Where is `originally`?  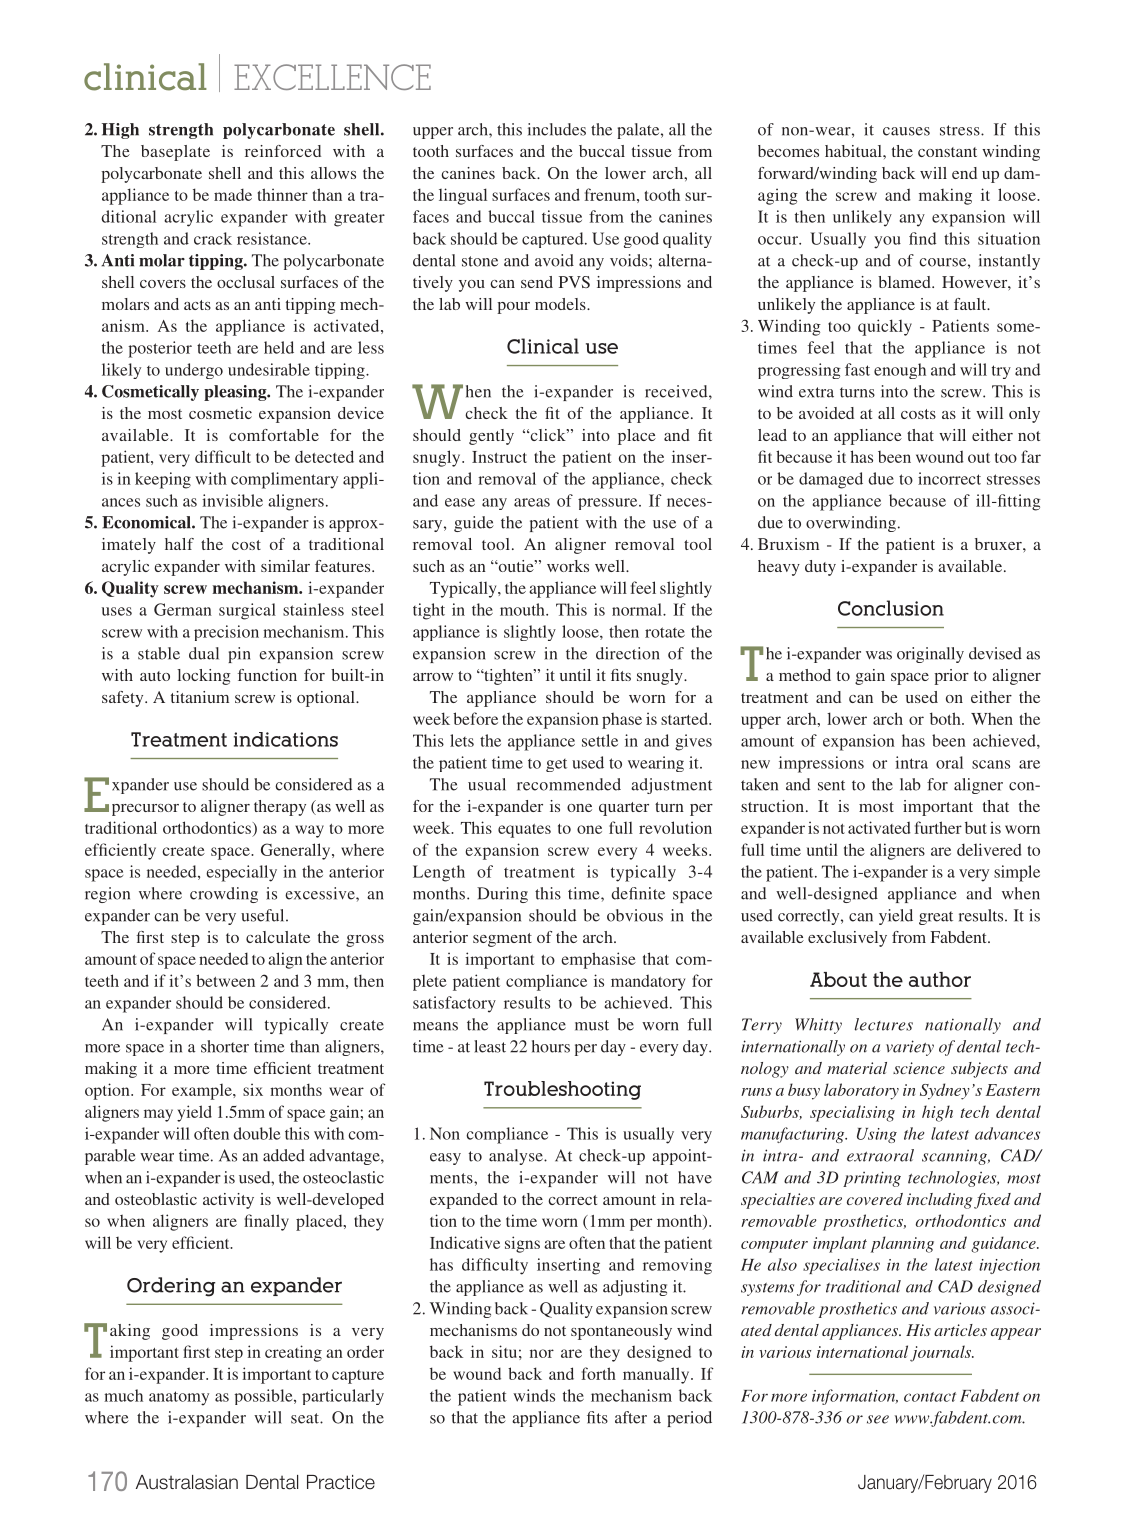 originally is located at coordinates (930, 655).
